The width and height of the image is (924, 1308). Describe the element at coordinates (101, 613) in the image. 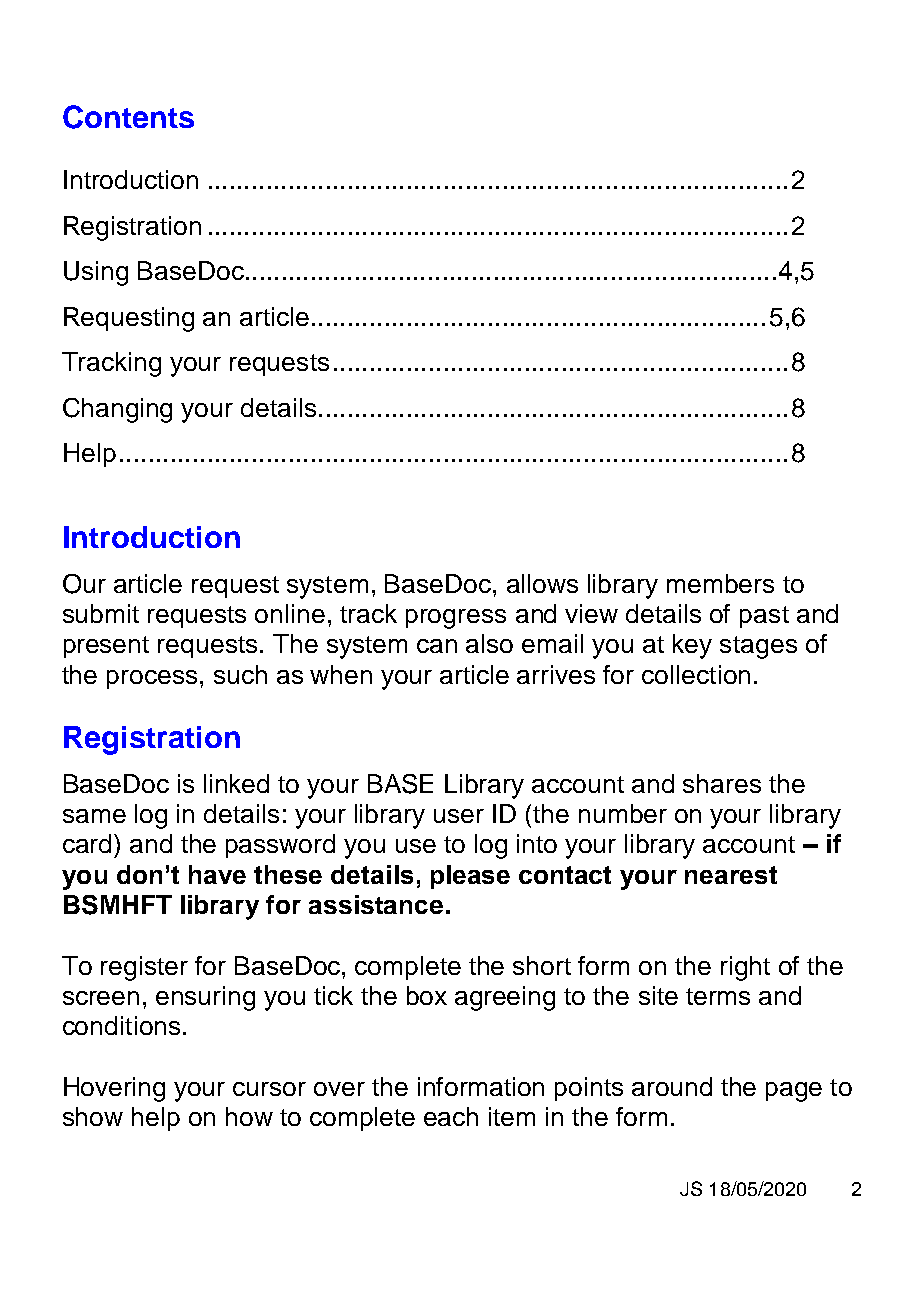

I see `submit` at that location.
